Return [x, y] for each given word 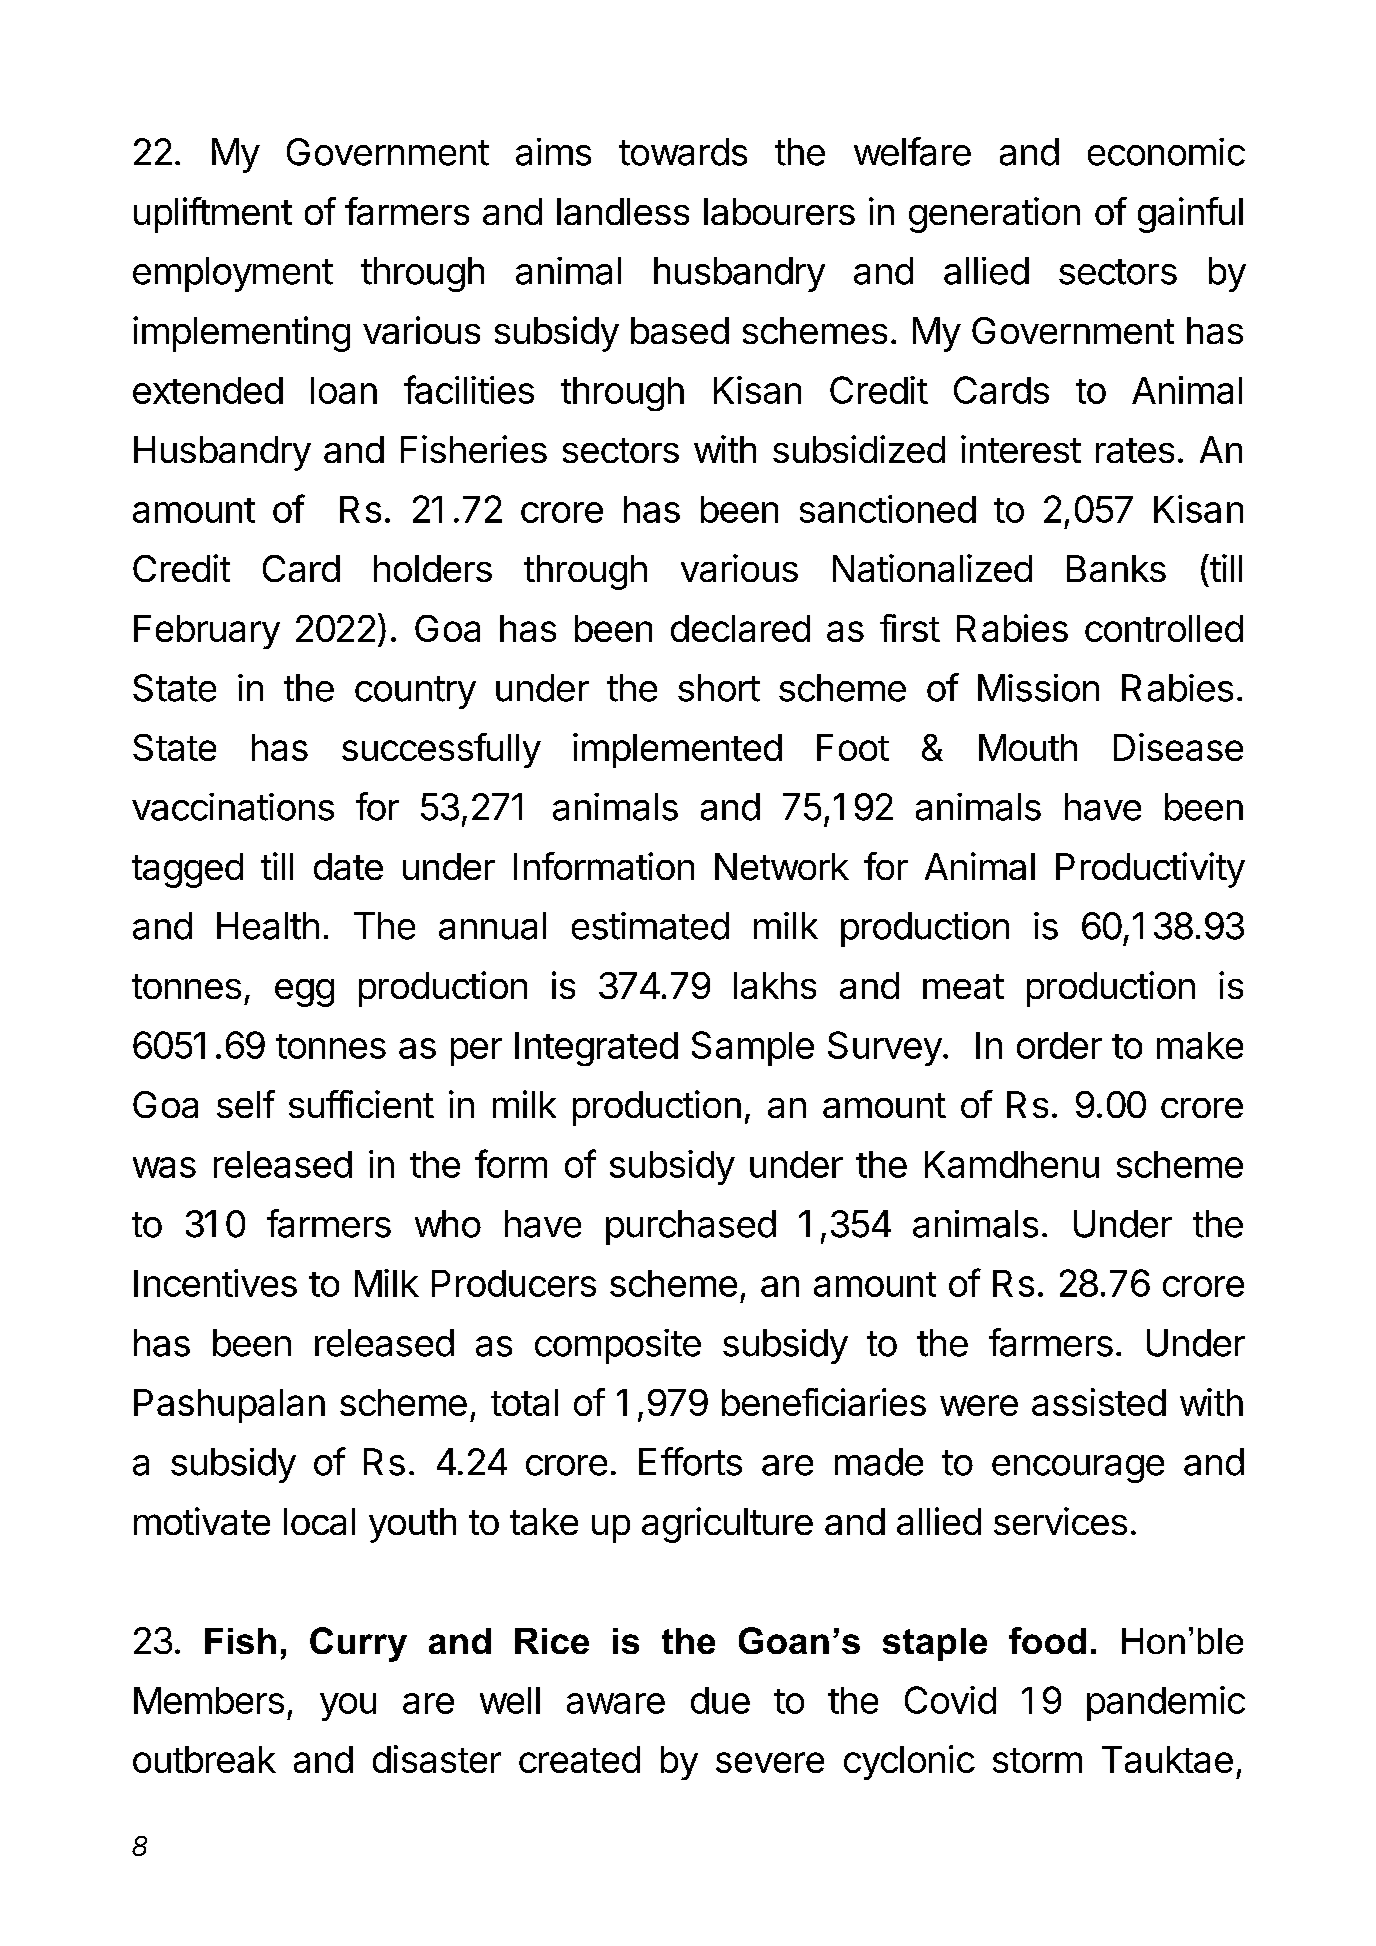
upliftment [213, 215]
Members [209, 1700]
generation [994, 215]
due [720, 1700]
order [1059, 1045]
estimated [650, 926]
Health [268, 926]
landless [623, 211]
